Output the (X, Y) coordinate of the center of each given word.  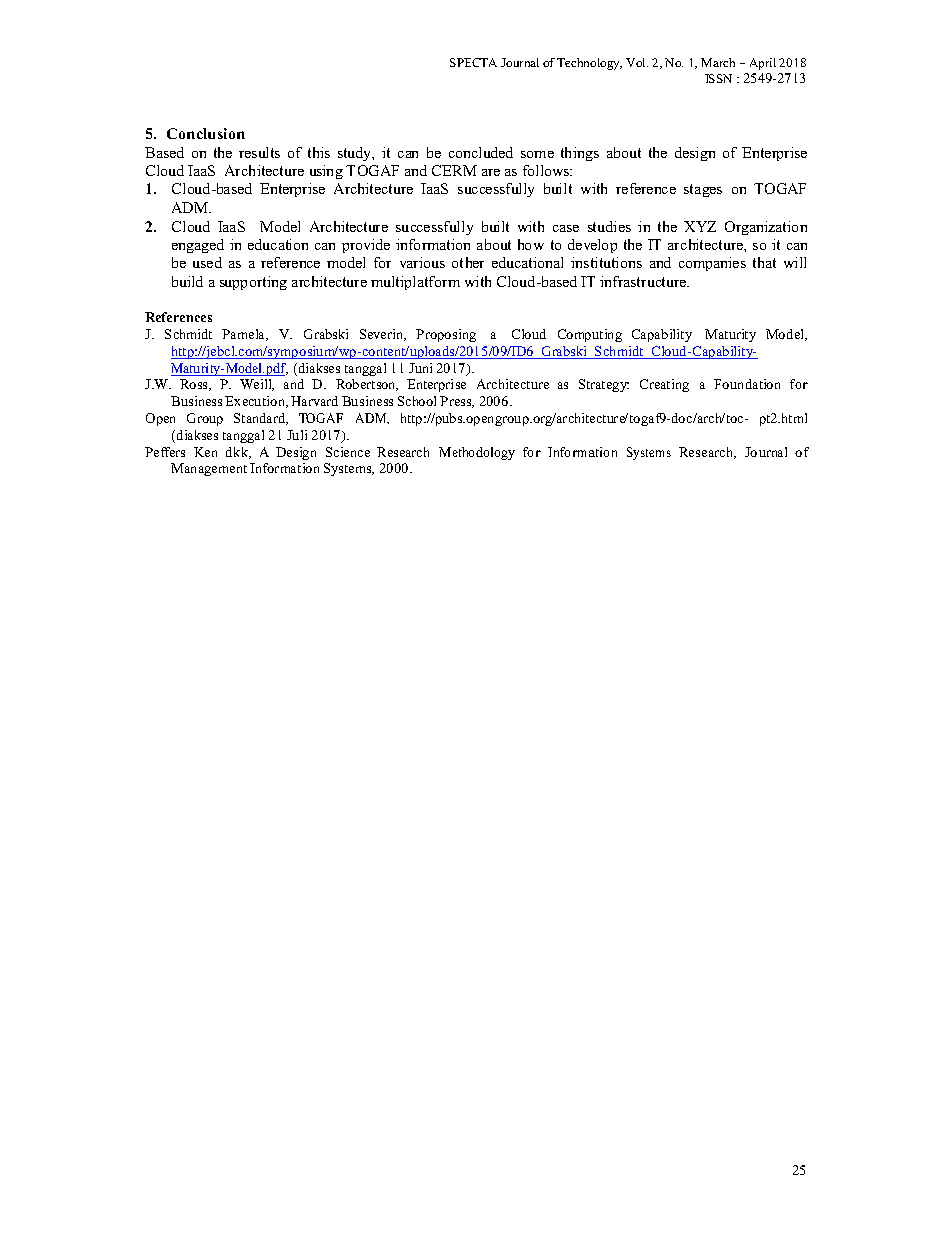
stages (703, 190)
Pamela (245, 335)
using (326, 172)
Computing (590, 335)
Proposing (446, 335)
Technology (589, 64)
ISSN (718, 78)
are (491, 172)
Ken (205, 452)
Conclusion (206, 133)
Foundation (747, 384)
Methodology (477, 453)
